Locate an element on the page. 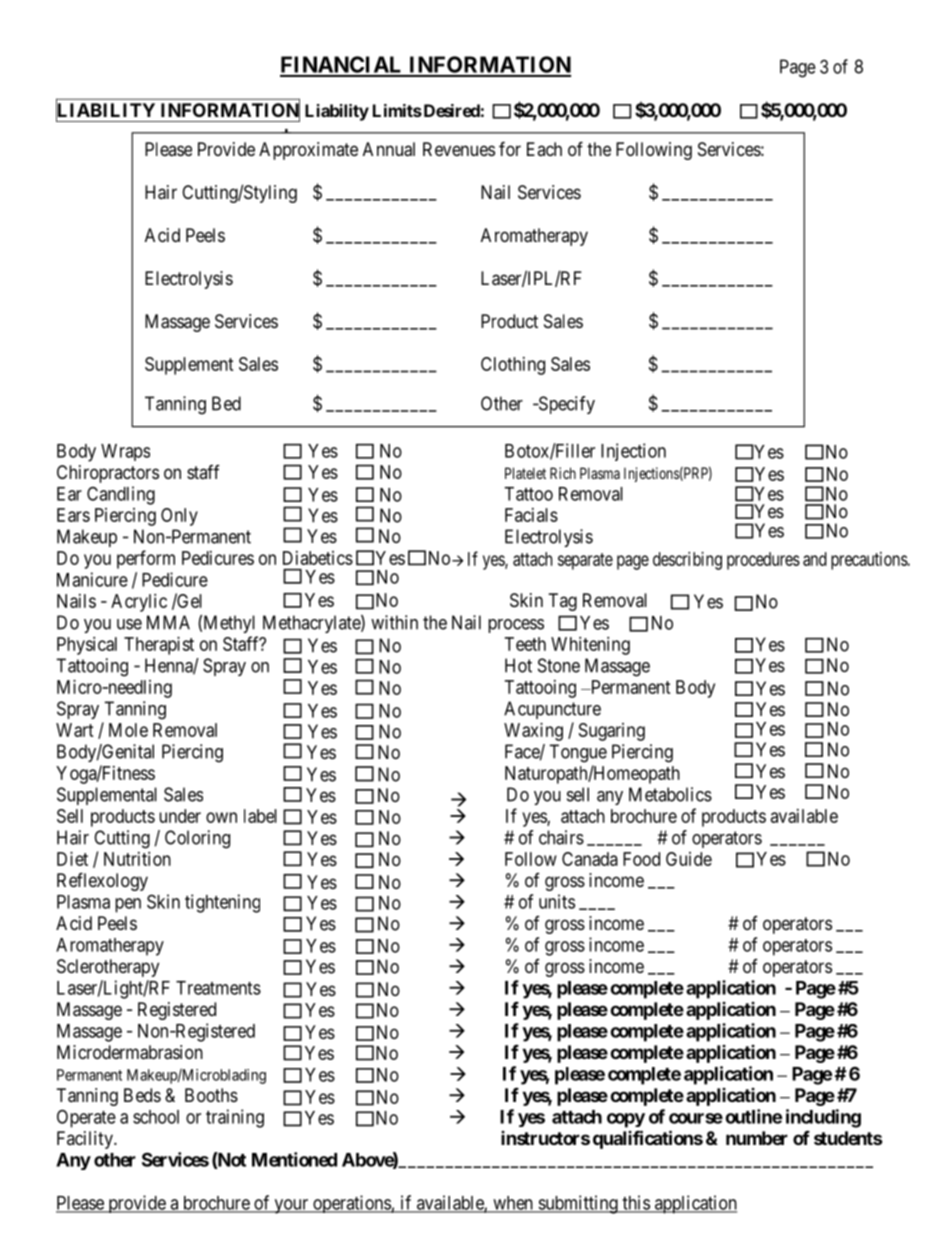 This document has height=1233, width=952. Facials is located at coordinates (531, 515).
